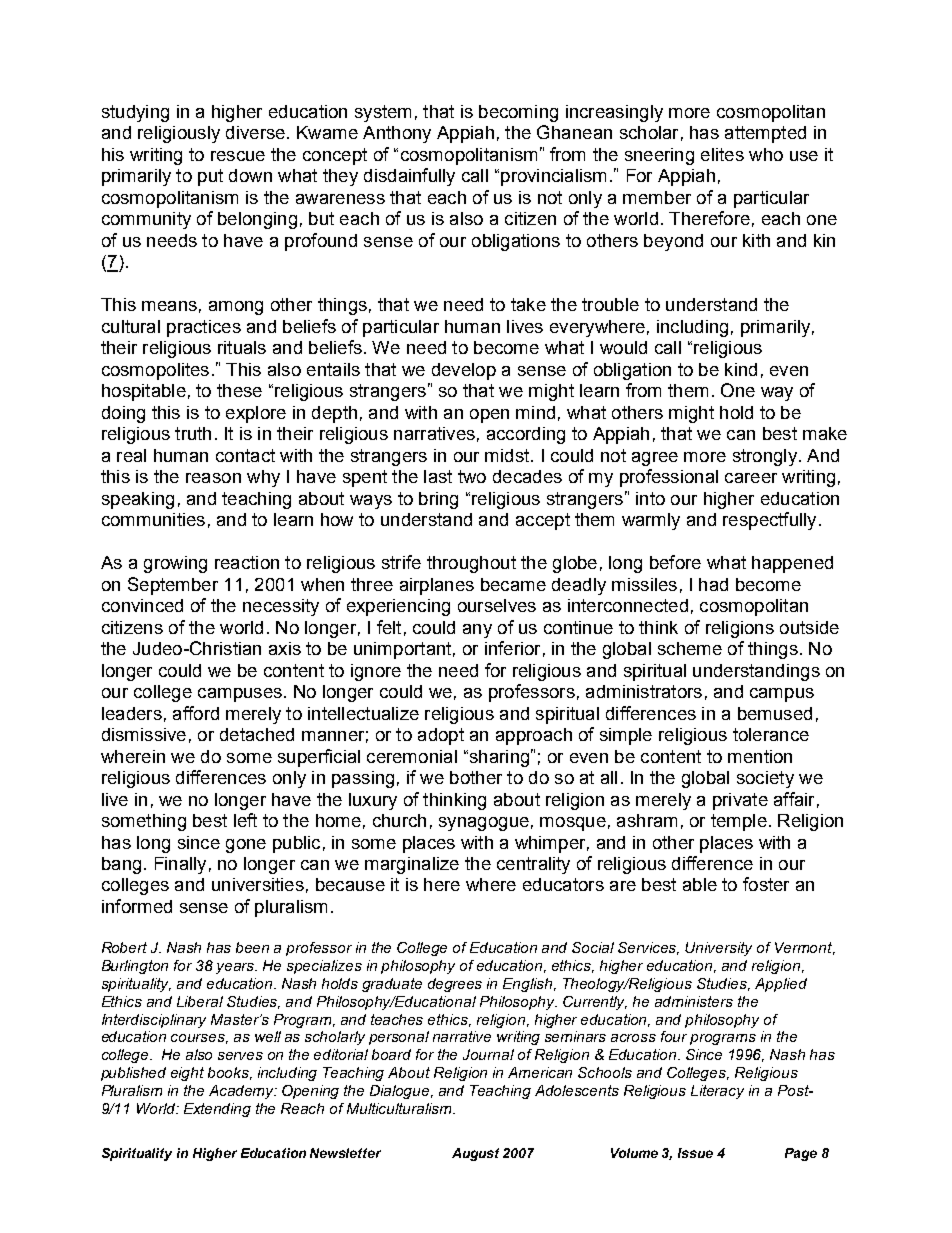 The image size is (952, 1233). Describe the element at coordinates (245, 820) in the image. I see `left` at that location.
